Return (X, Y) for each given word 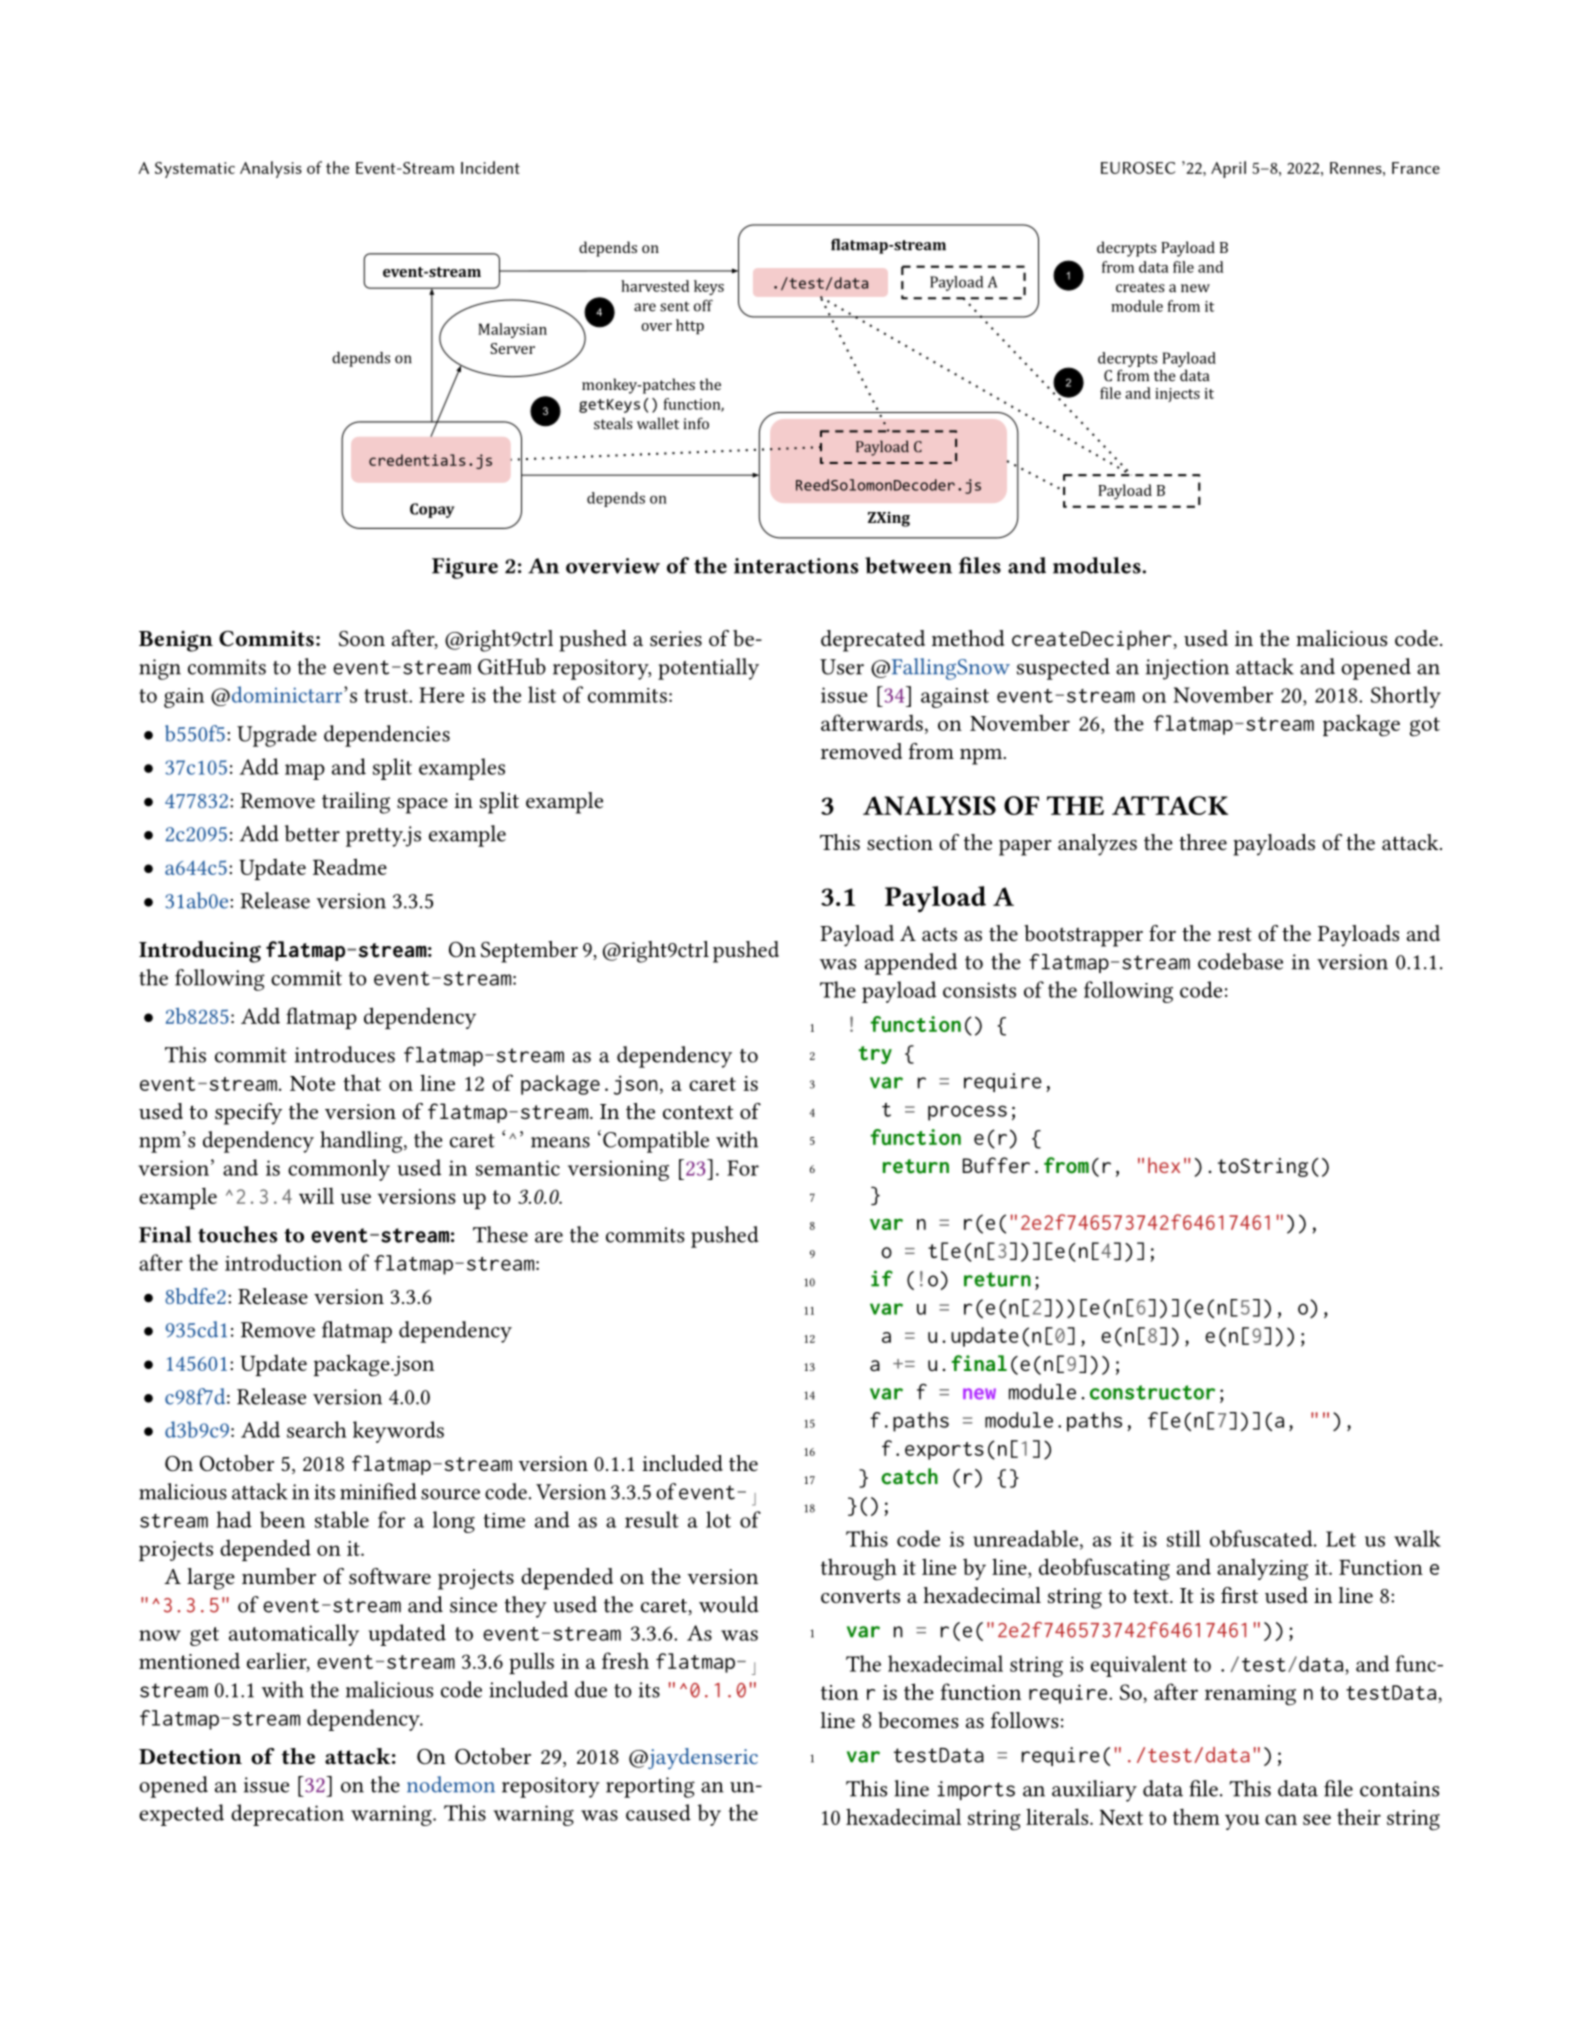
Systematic (195, 170)
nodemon (451, 1784)
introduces (345, 1054)
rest (1235, 934)
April (1228, 169)
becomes (918, 1720)
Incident (490, 167)
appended (911, 964)
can (1281, 1819)
